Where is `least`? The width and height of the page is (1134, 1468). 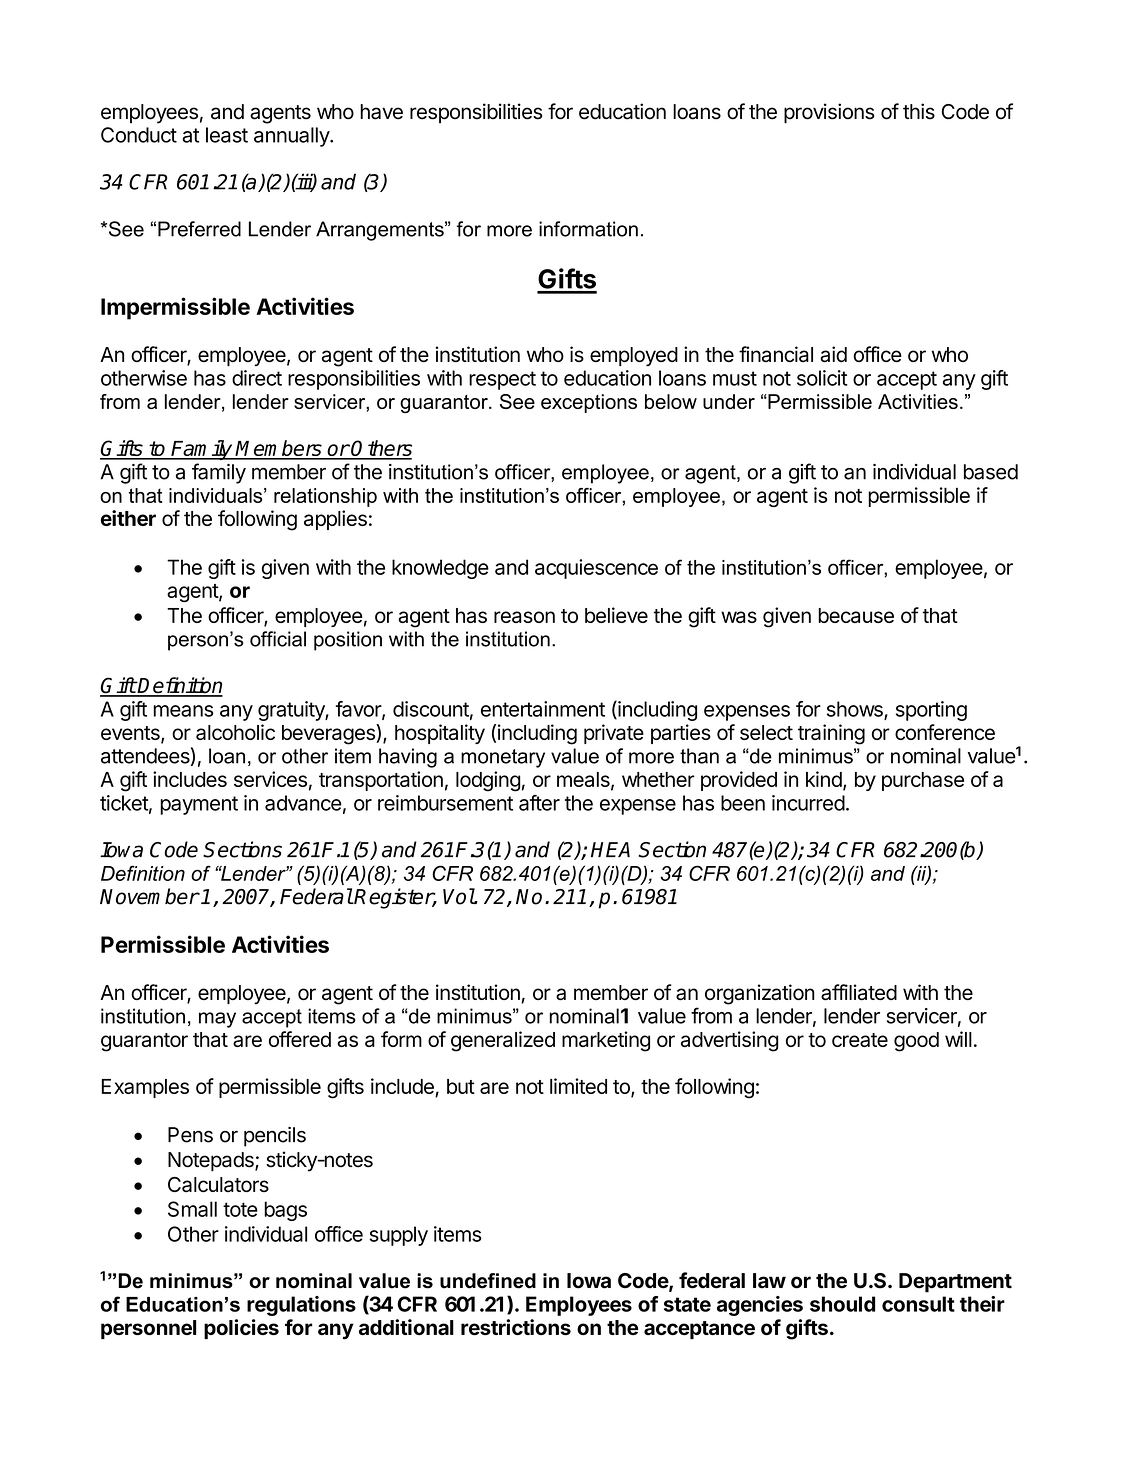
least is located at coordinates (227, 135).
